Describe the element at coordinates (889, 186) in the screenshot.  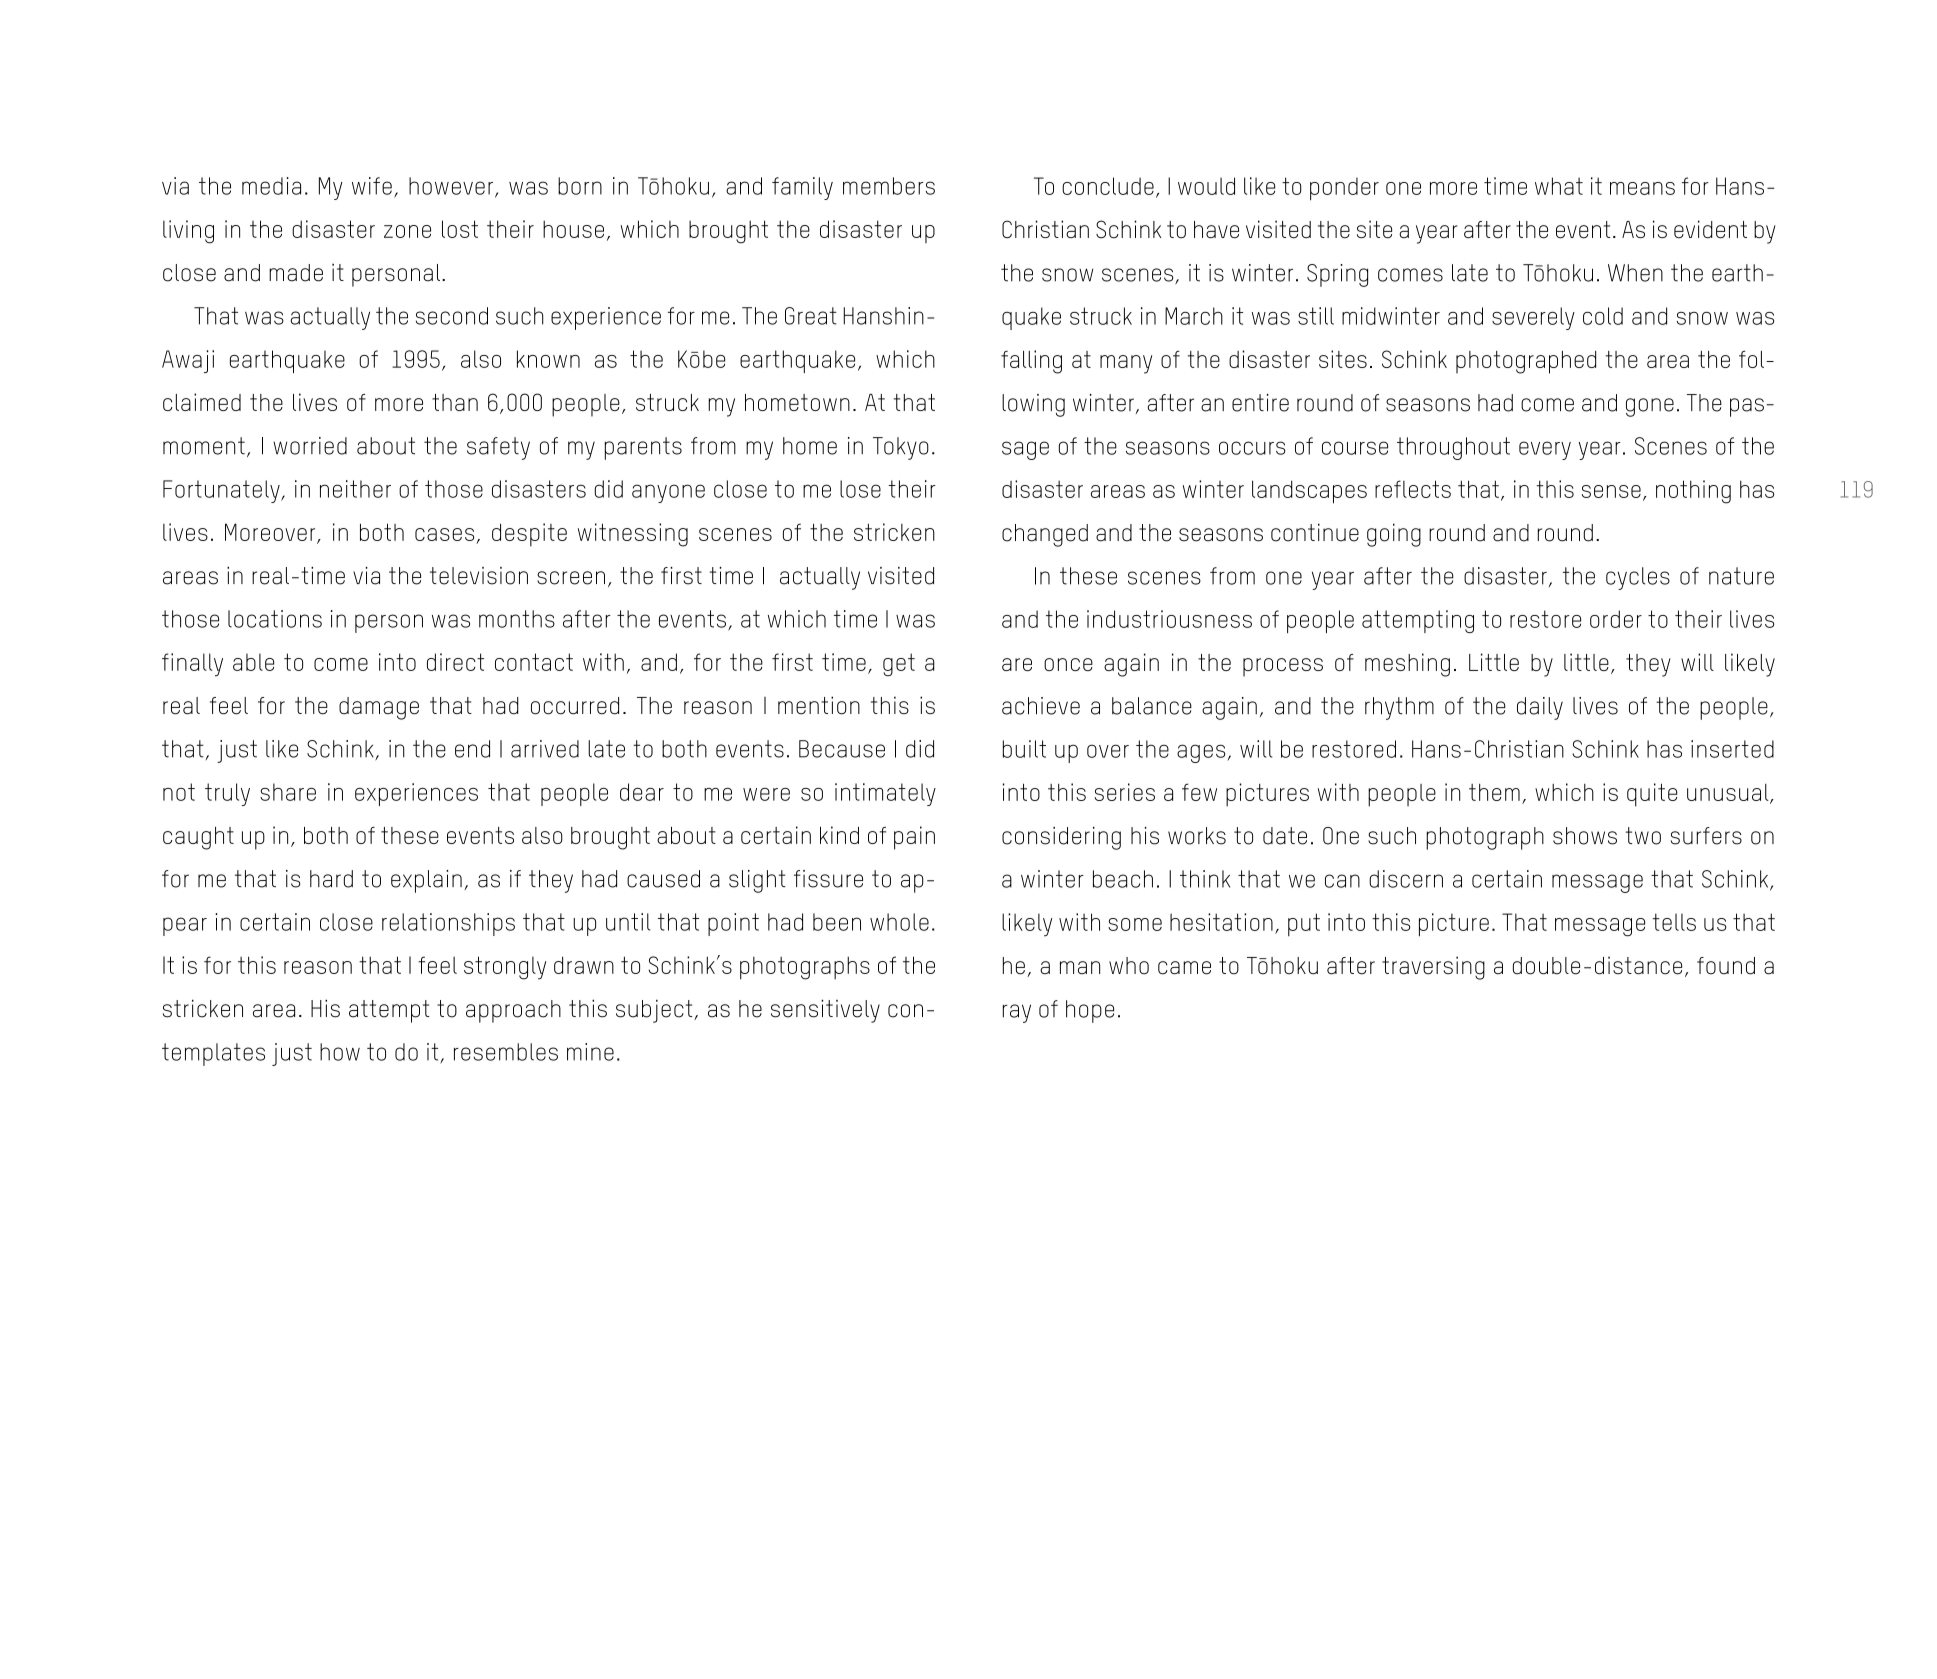
I see `members` at that location.
